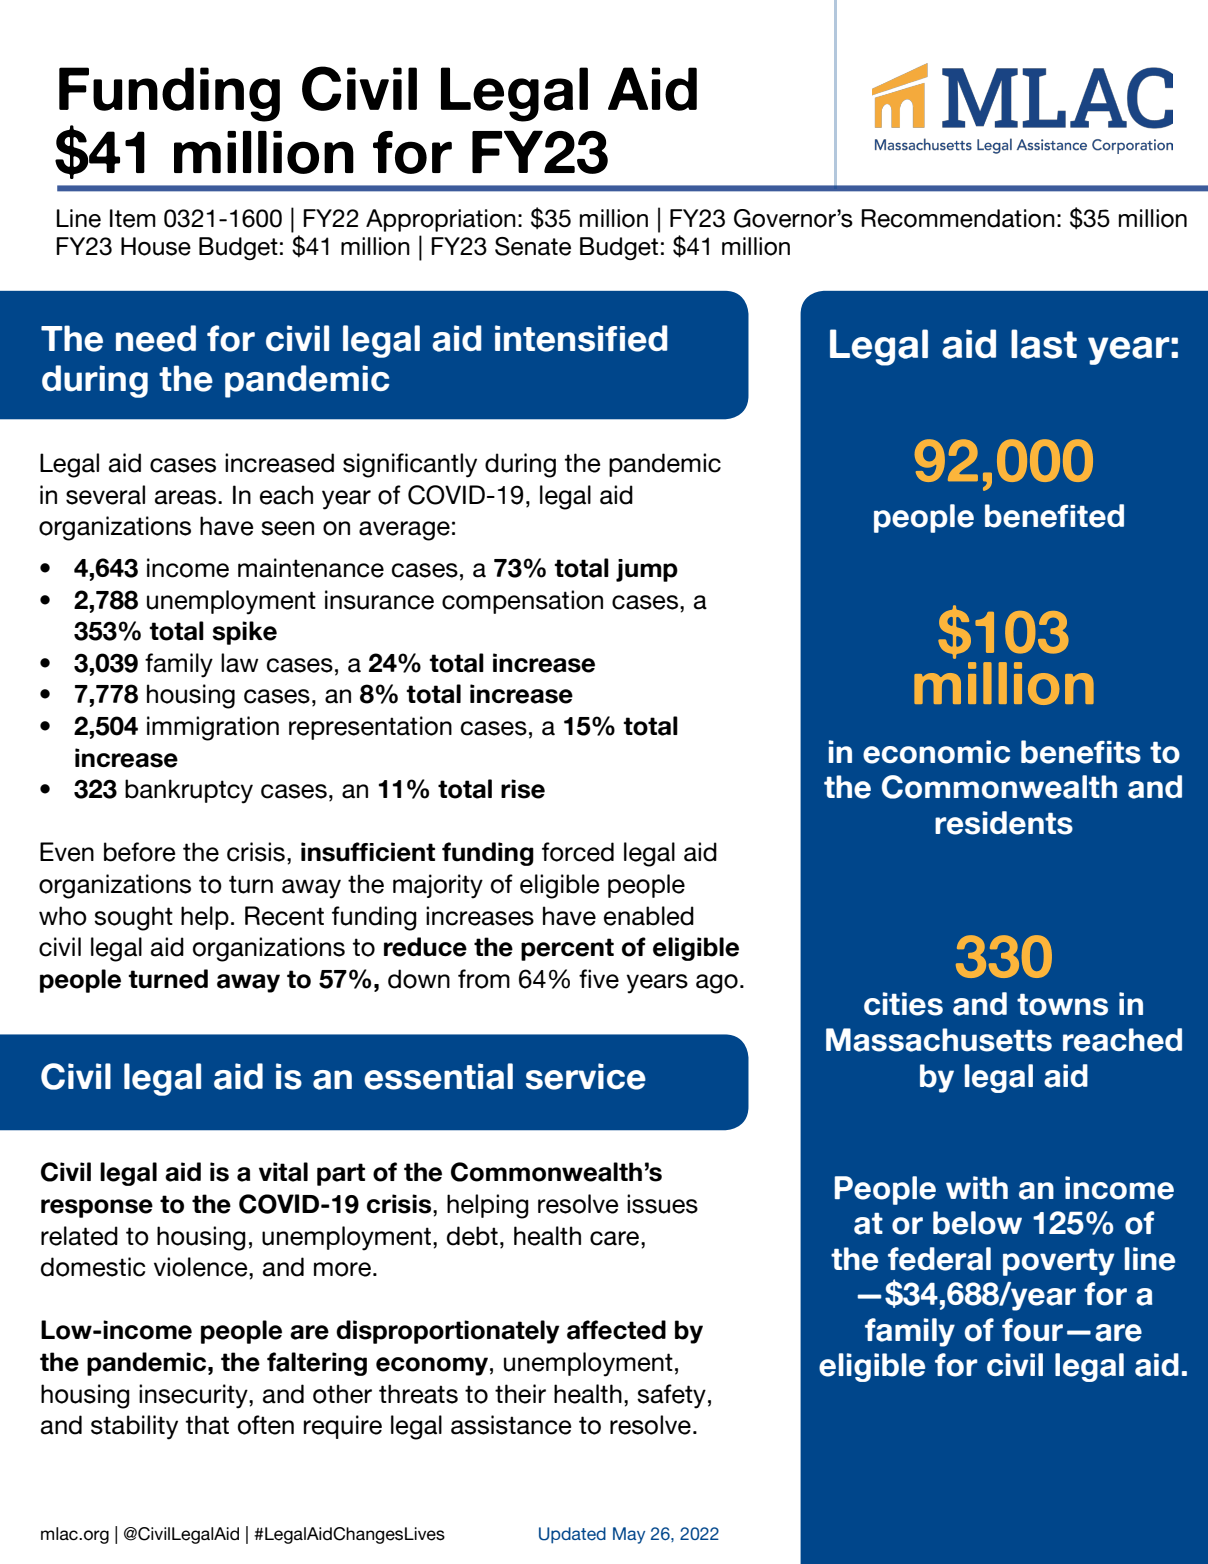 This page has height=1564, width=1208. Describe the element at coordinates (533, 246) in the page. I see `Senate` at that location.
